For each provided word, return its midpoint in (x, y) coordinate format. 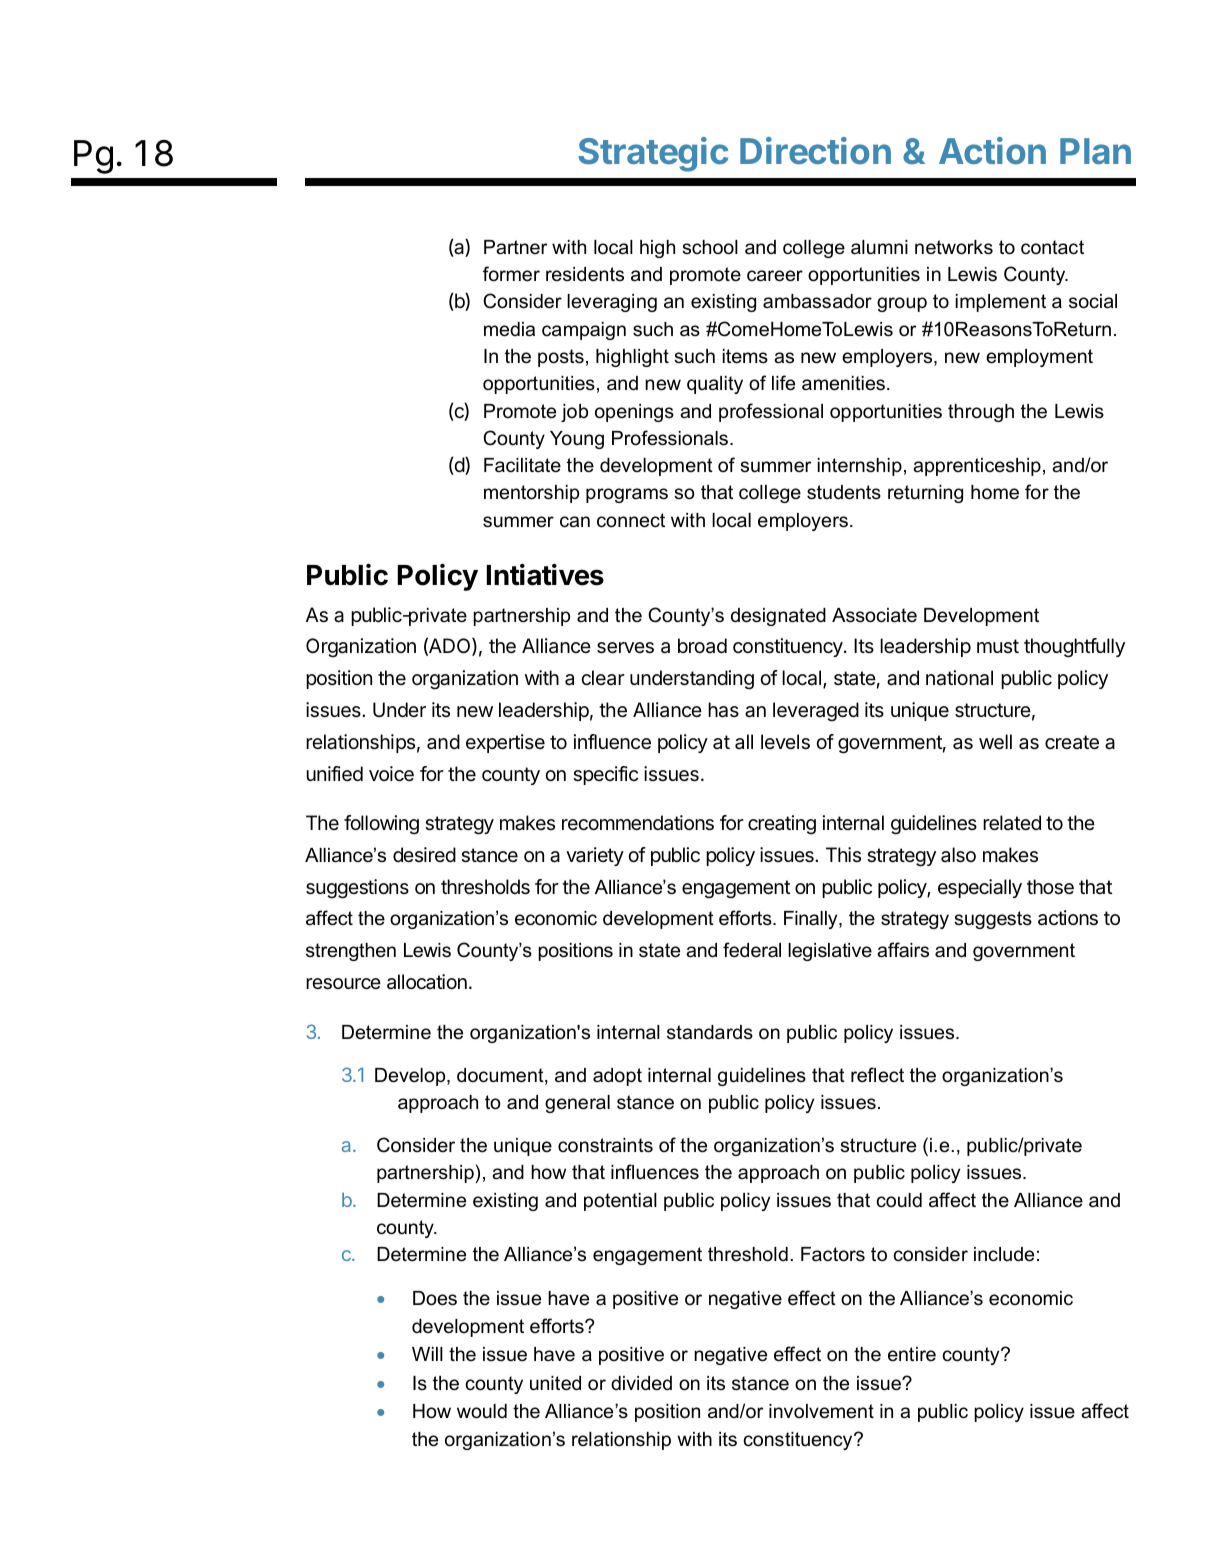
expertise (505, 743)
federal (752, 950)
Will (427, 1354)
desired (424, 854)
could (899, 1200)
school (710, 247)
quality (715, 385)
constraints (605, 1145)
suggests (993, 920)
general (577, 1104)
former (511, 274)
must (998, 646)
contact (1052, 247)
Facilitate (522, 465)
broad (702, 646)
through (981, 413)
